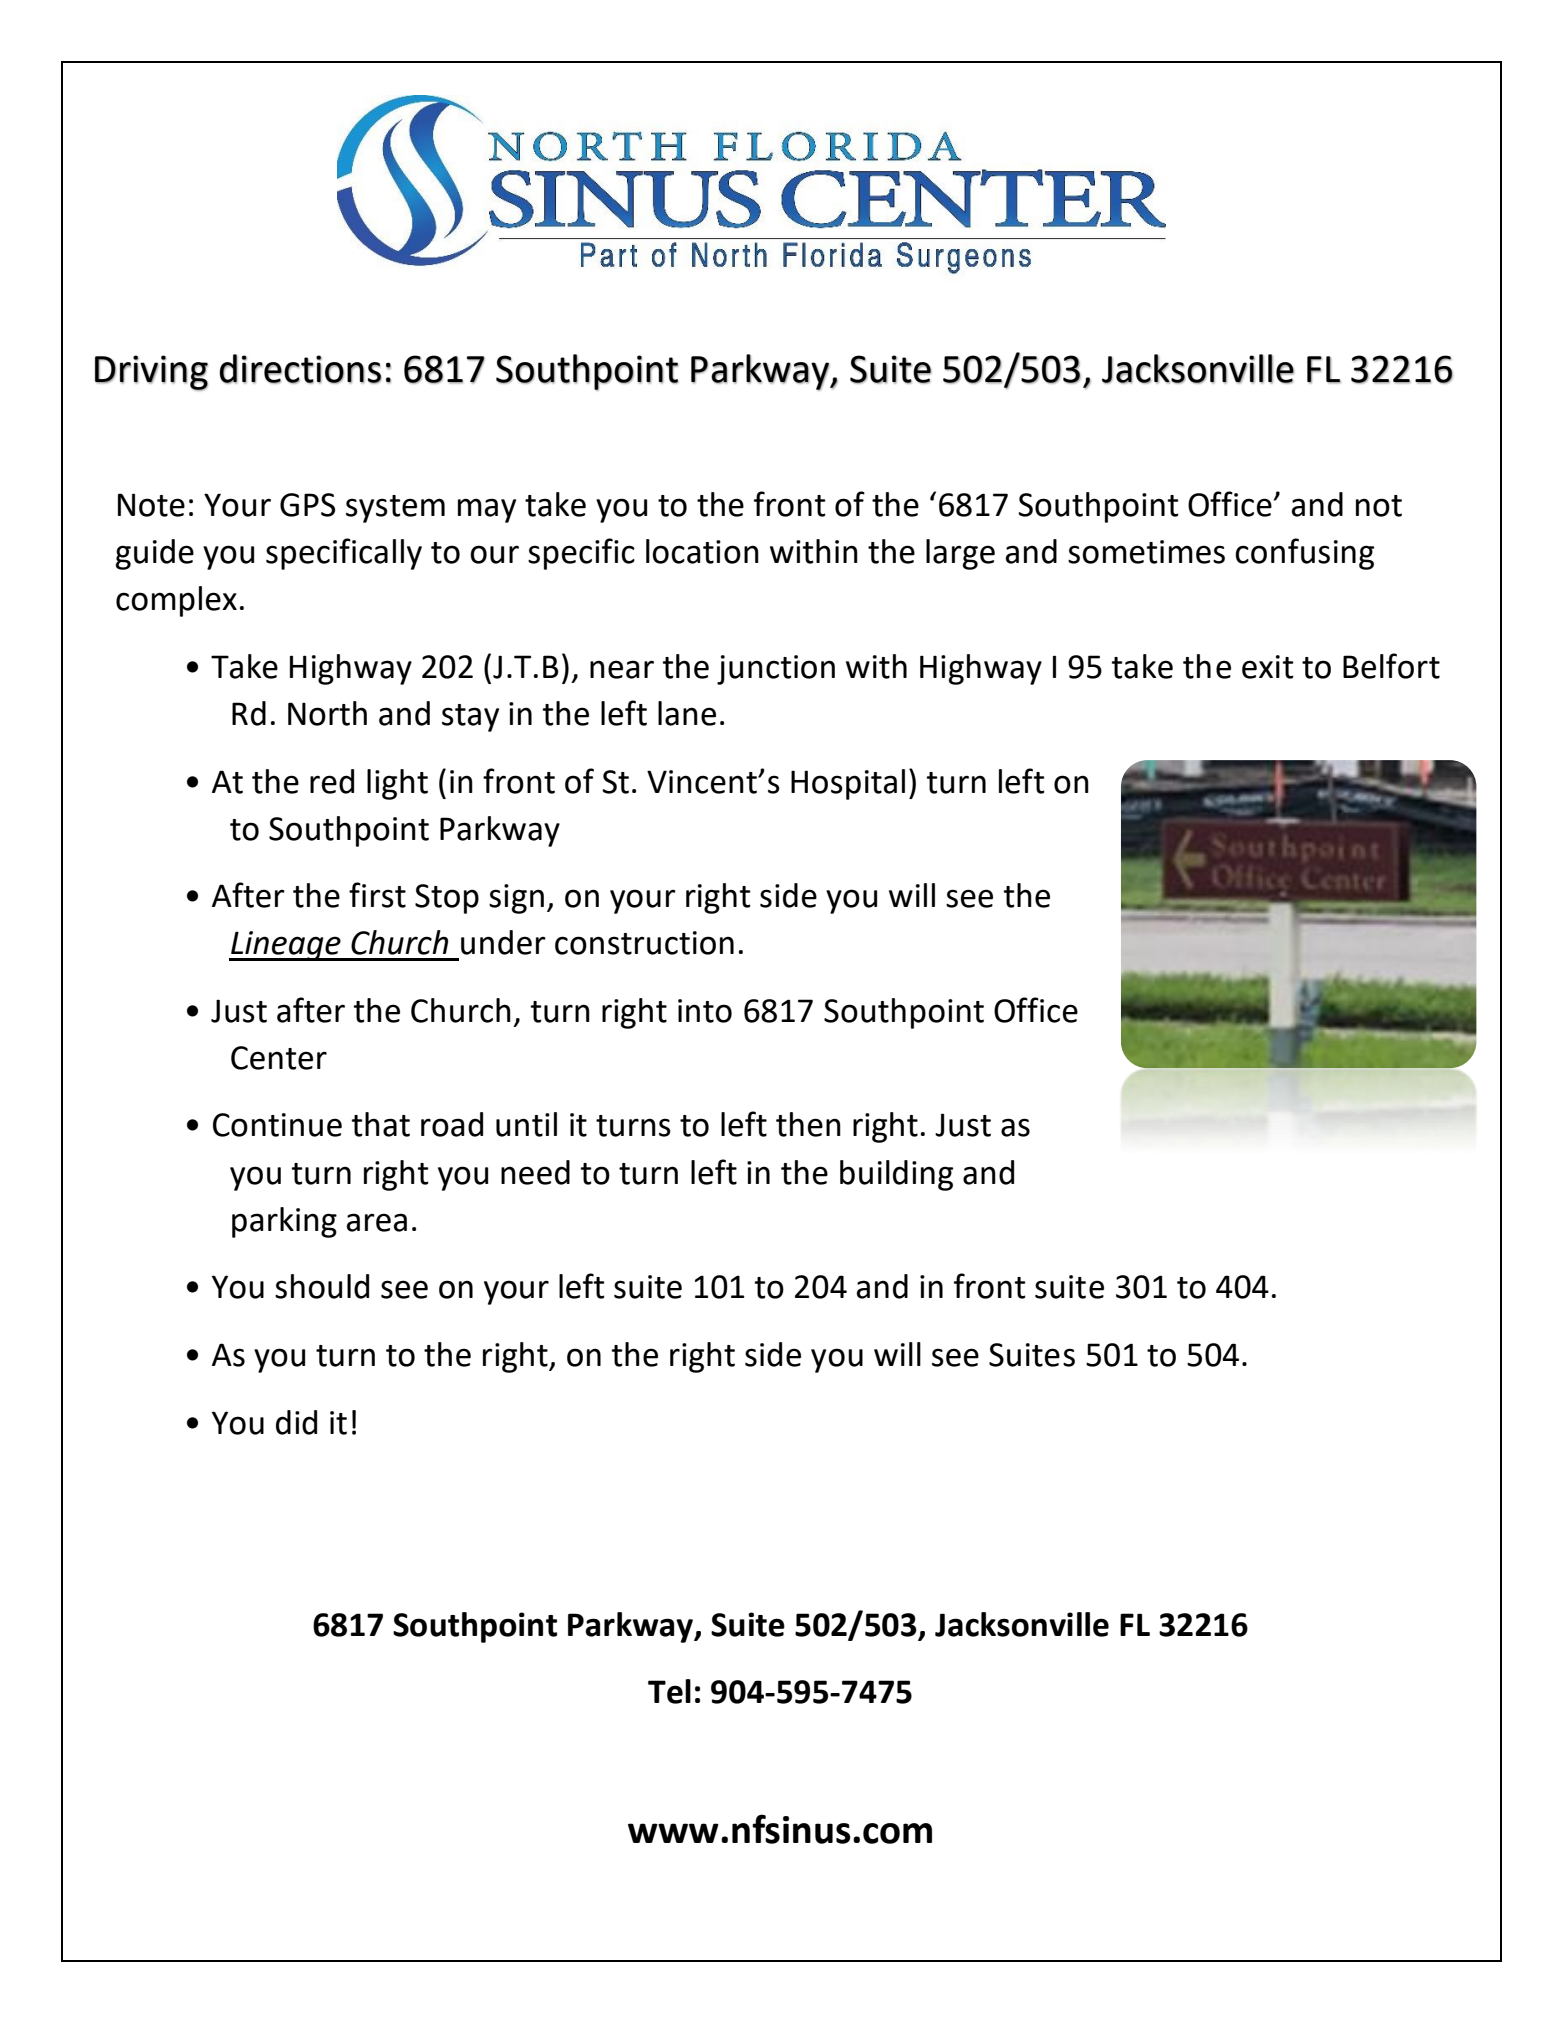 Image resolution: width=1562 pixels, height=2022 pixels. What do you see at coordinates (702, 551) in the image?
I see `location` at bounding box center [702, 551].
